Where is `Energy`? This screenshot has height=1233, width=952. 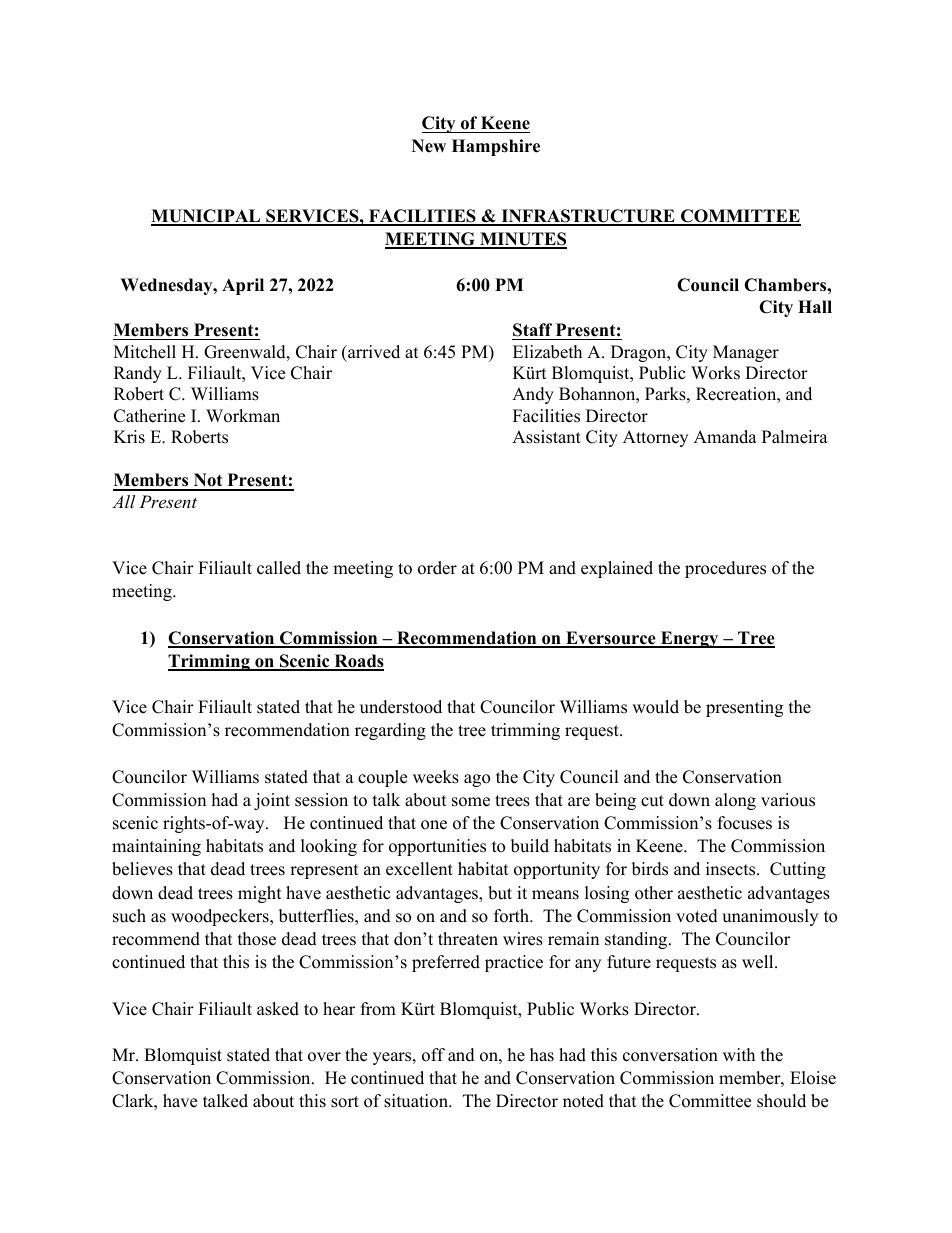 Energy is located at coordinates (689, 639).
